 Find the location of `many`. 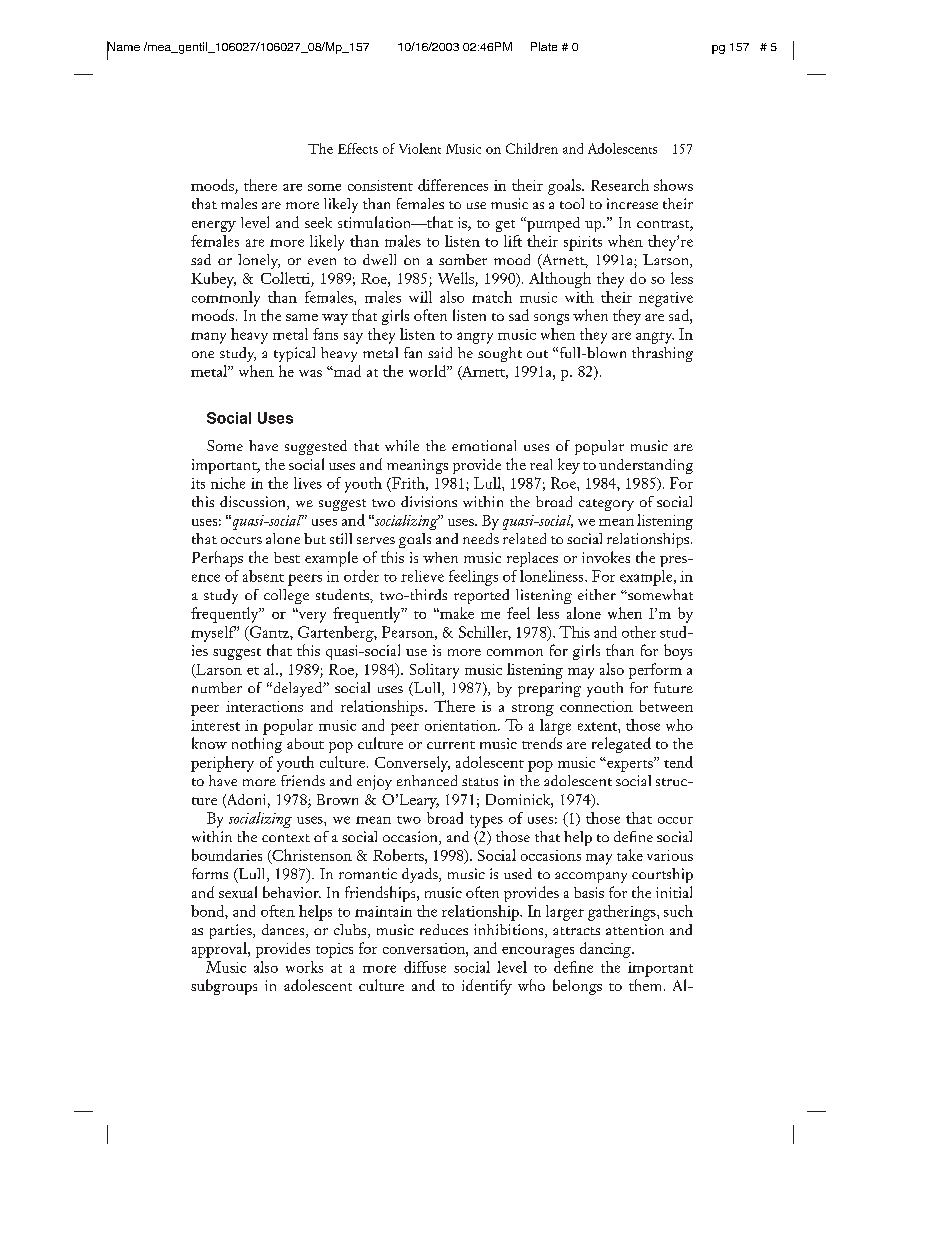

many is located at coordinates (208, 338).
